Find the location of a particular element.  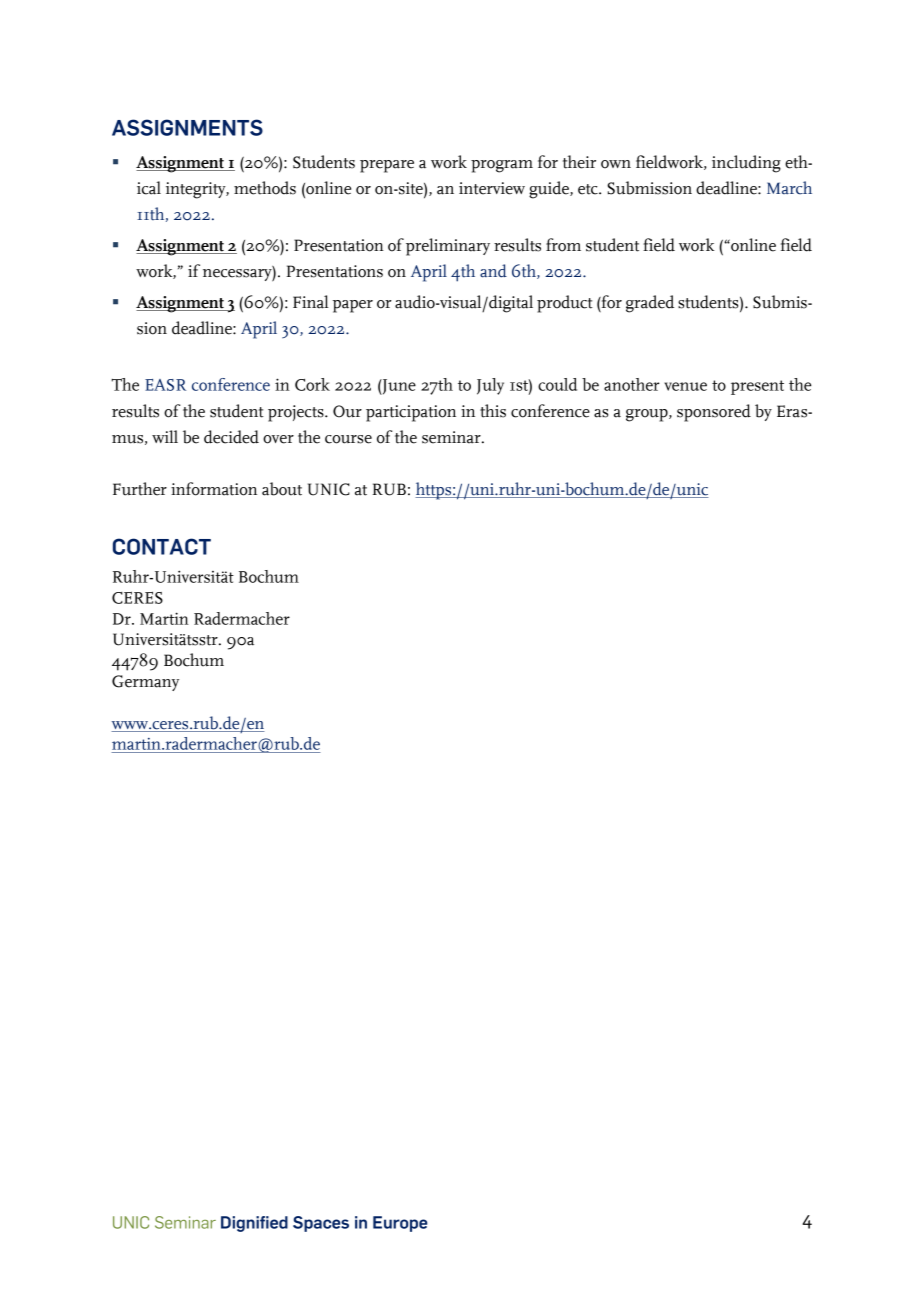

Europe is located at coordinates (400, 1224).
